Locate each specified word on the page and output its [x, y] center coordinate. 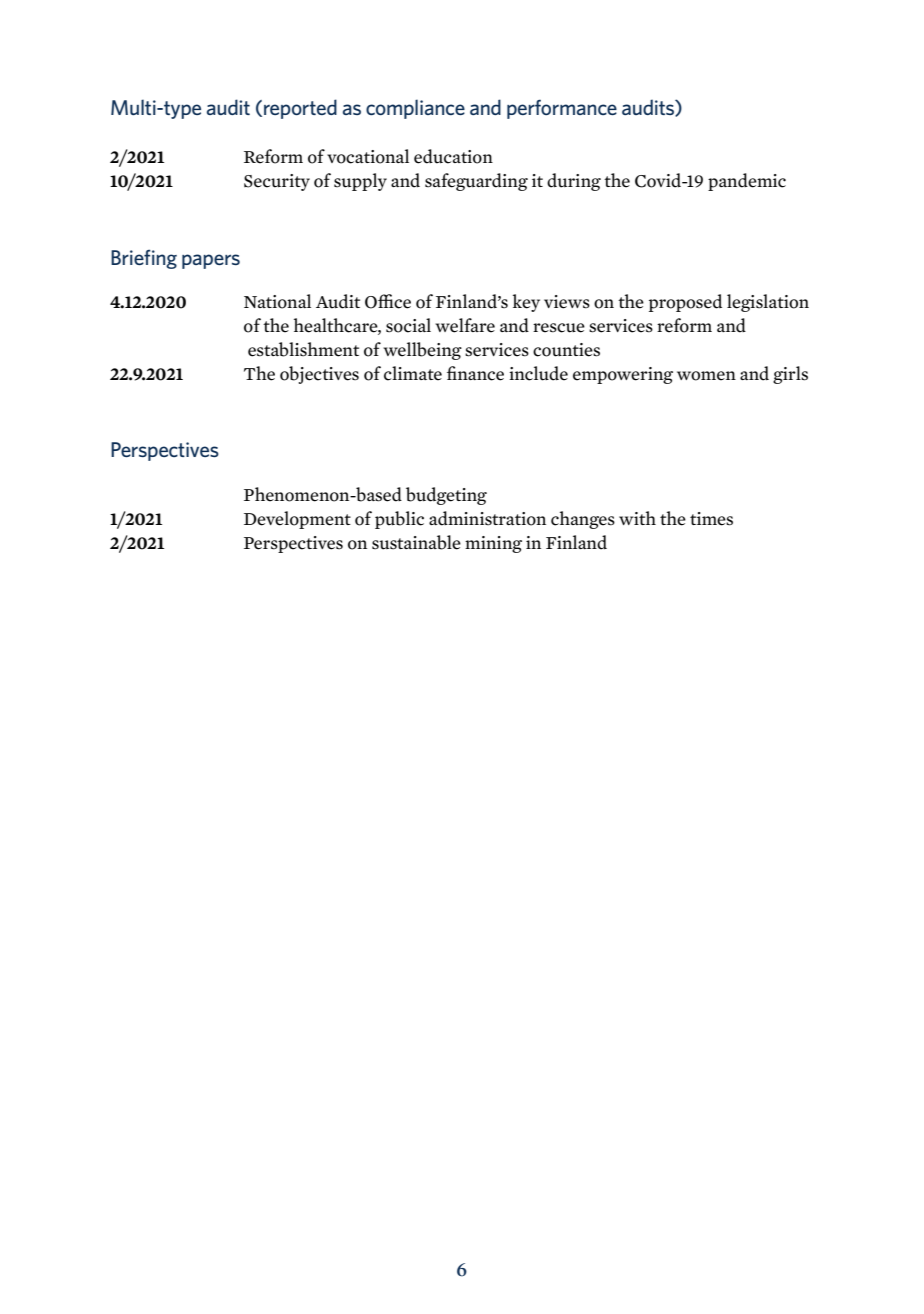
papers [211, 261]
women [706, 376]
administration [487, 518]
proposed [685, 303]
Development [297, 520]
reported [300, 109]
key [526, 303]
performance [562, 109]
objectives [319, 375]
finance [475, 373]
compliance [415, 109]
